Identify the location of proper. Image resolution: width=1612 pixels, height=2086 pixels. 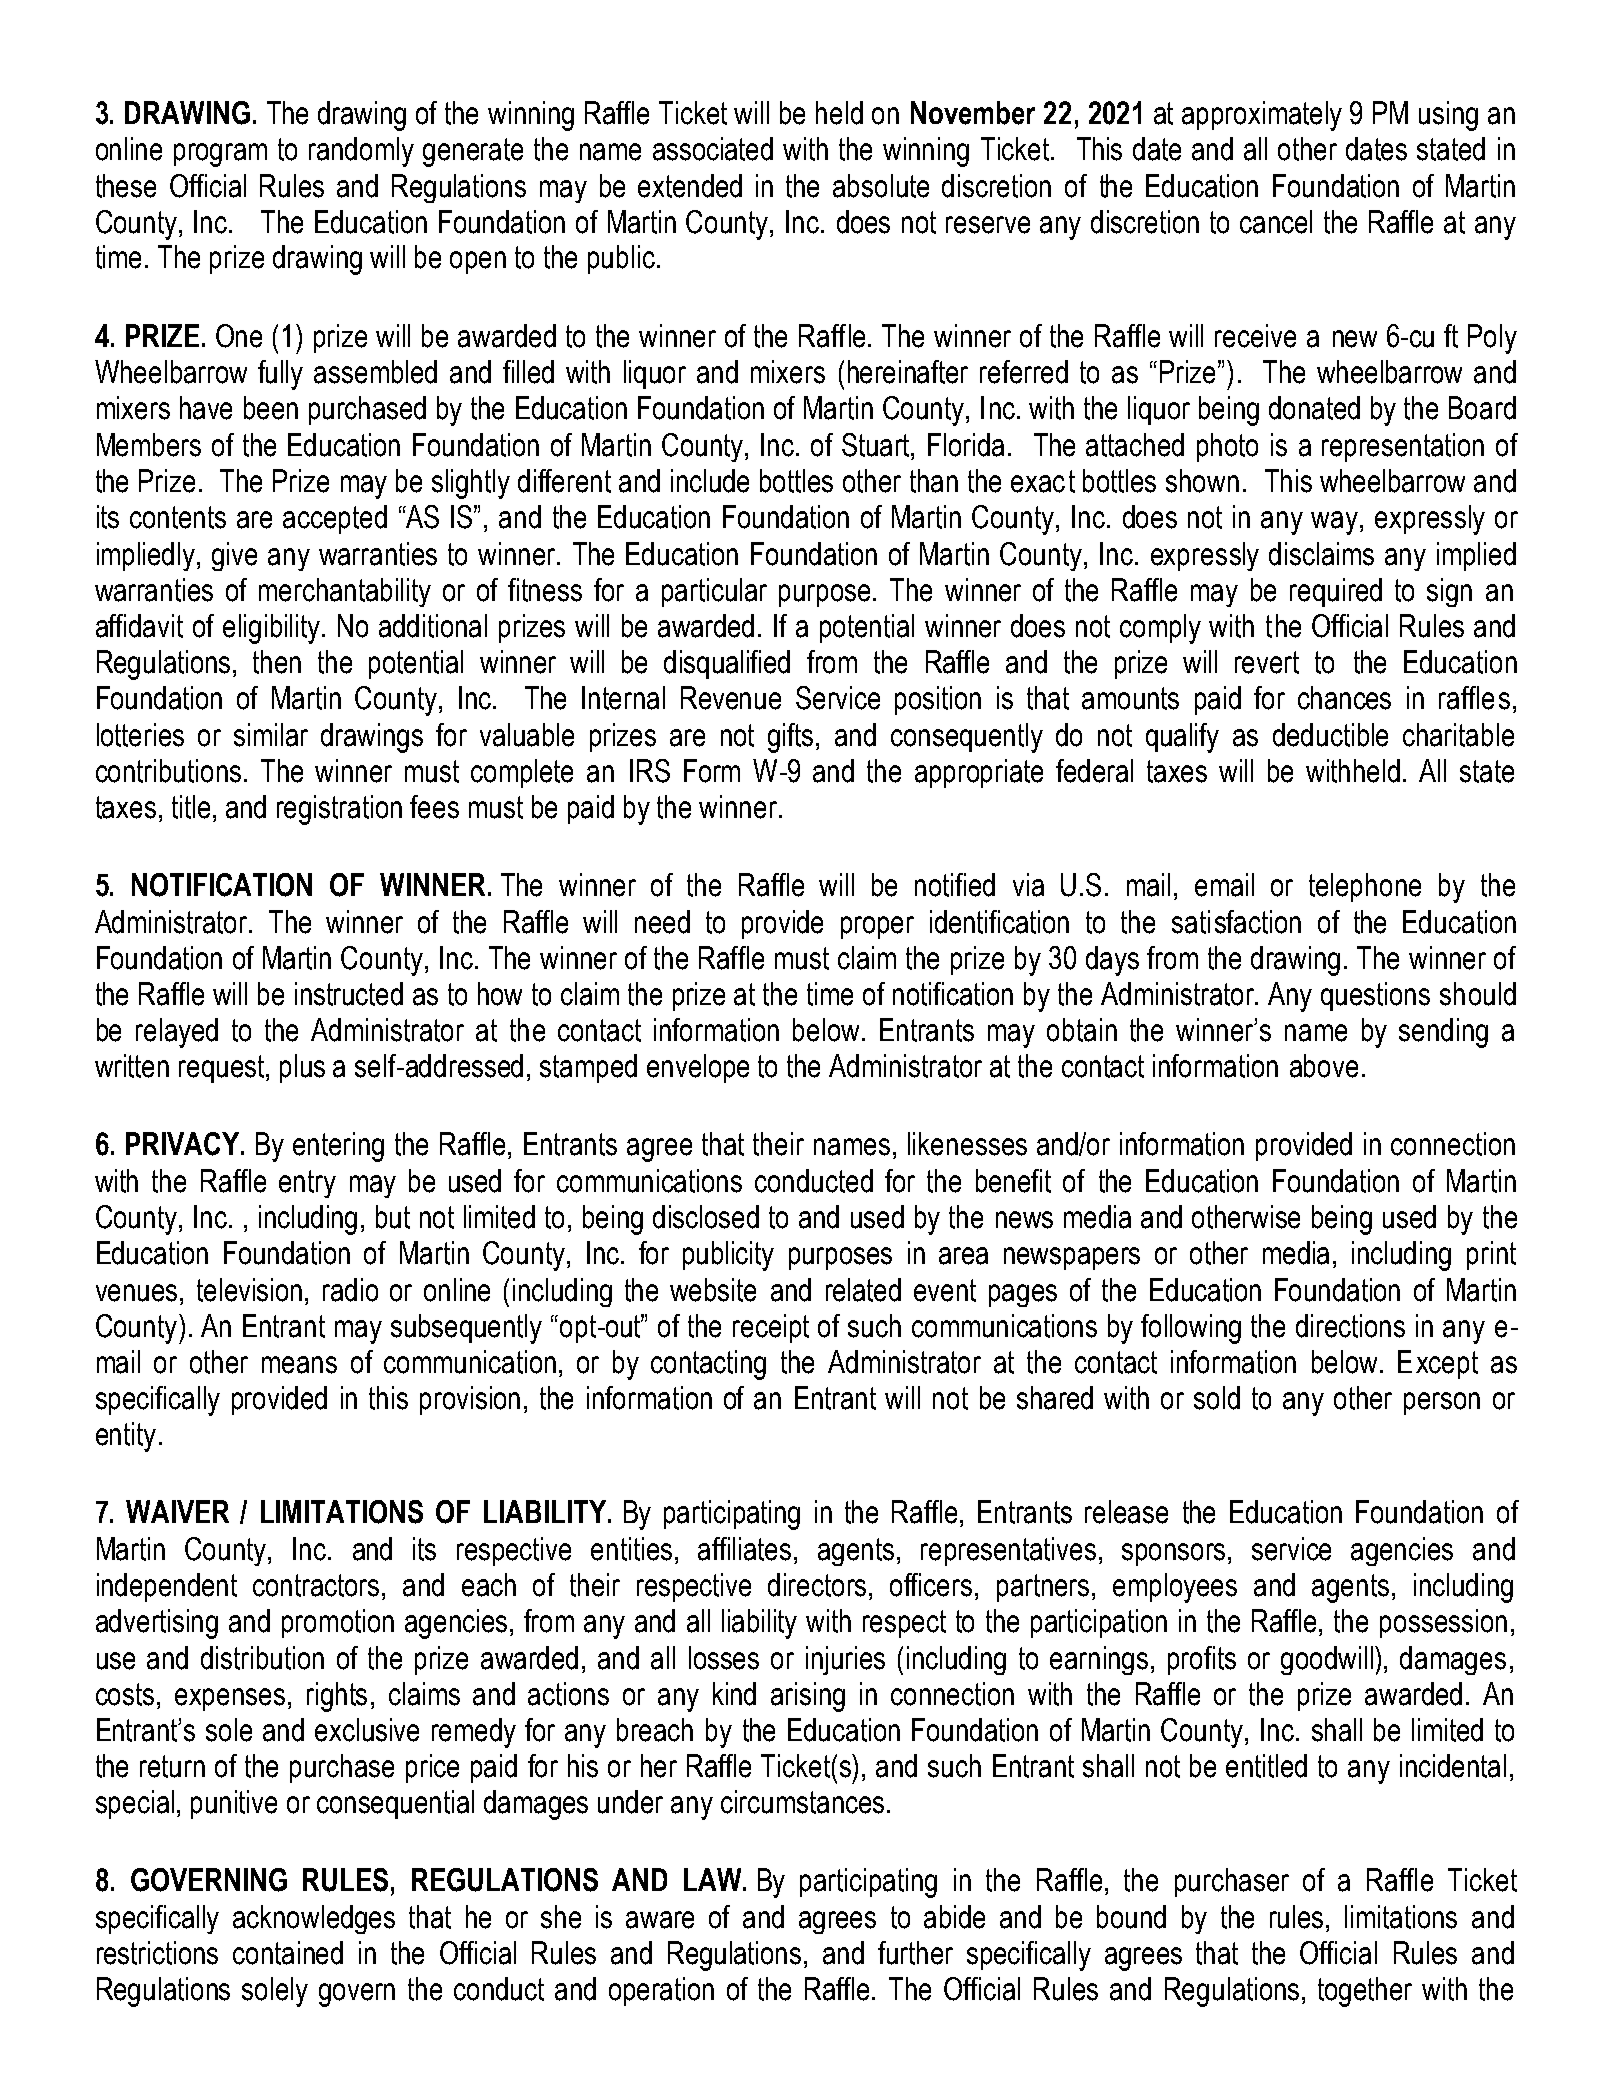
(877, 927).
